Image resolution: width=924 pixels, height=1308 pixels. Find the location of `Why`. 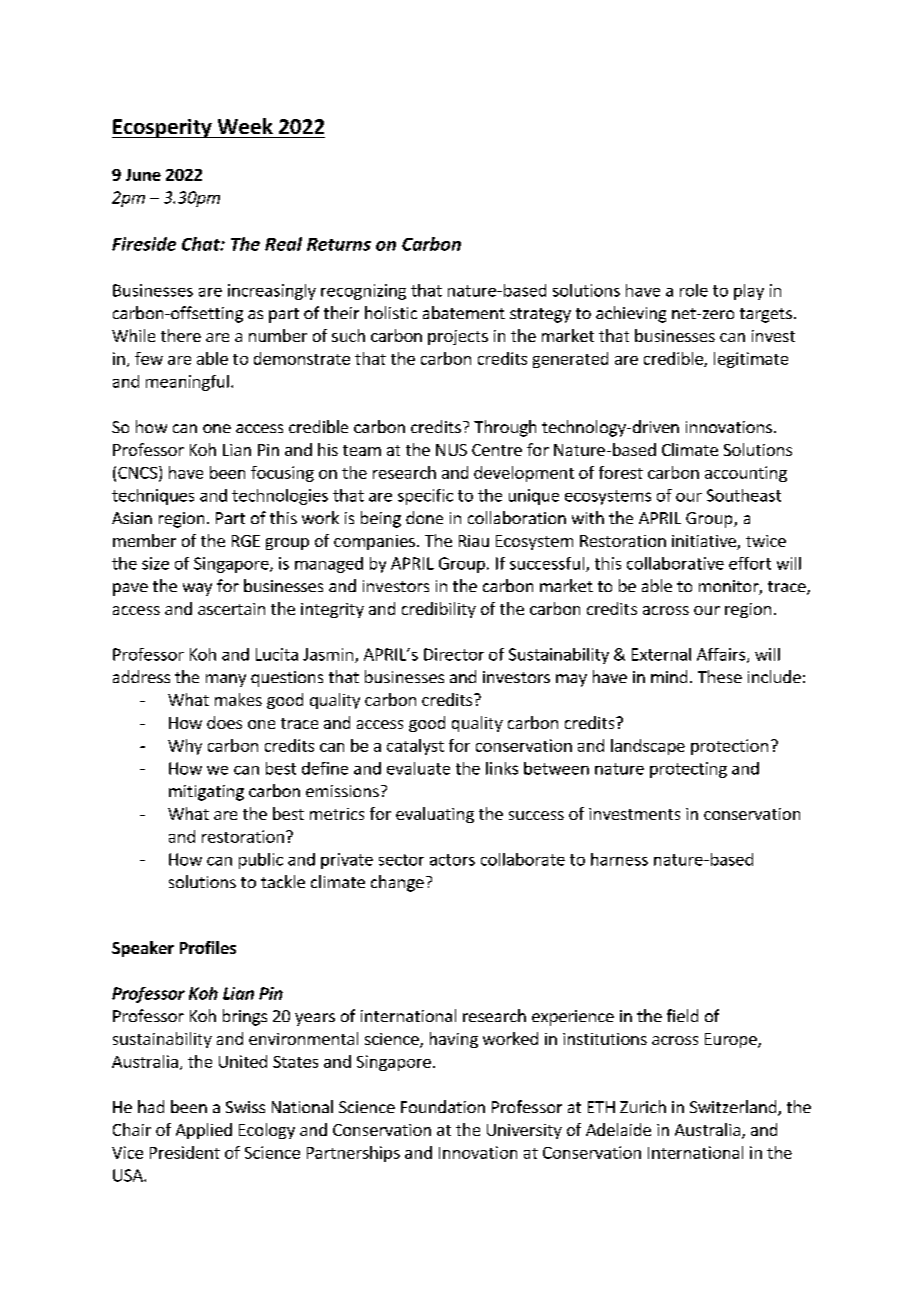

Why is located at coordinates (185, 747).
